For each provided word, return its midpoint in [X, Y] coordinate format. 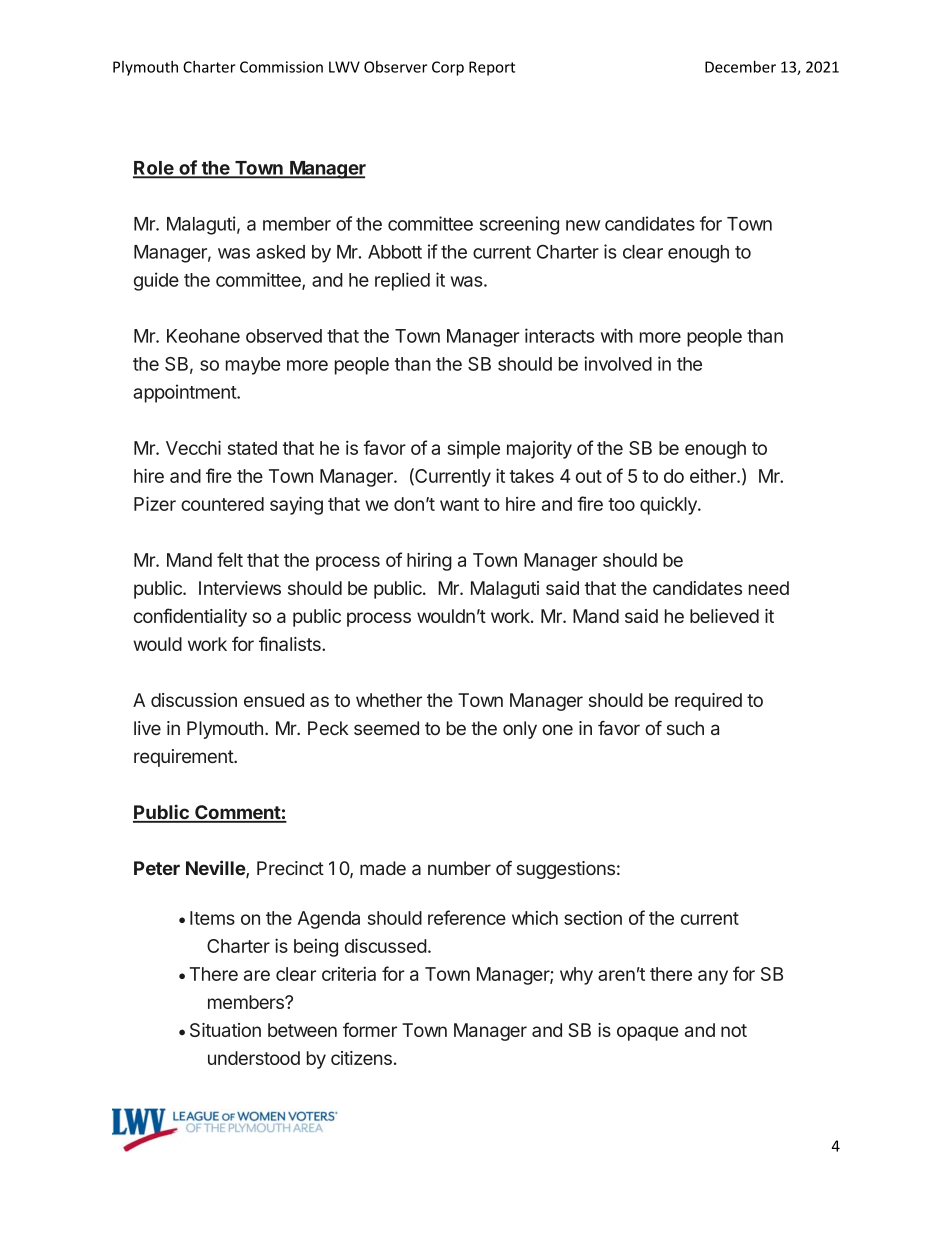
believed [724, 616]
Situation [225, 1030]
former [370, 1029]
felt [230, 559]
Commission [281, 67]
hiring [429, 562]
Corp [448, 68]
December [740, 67]
